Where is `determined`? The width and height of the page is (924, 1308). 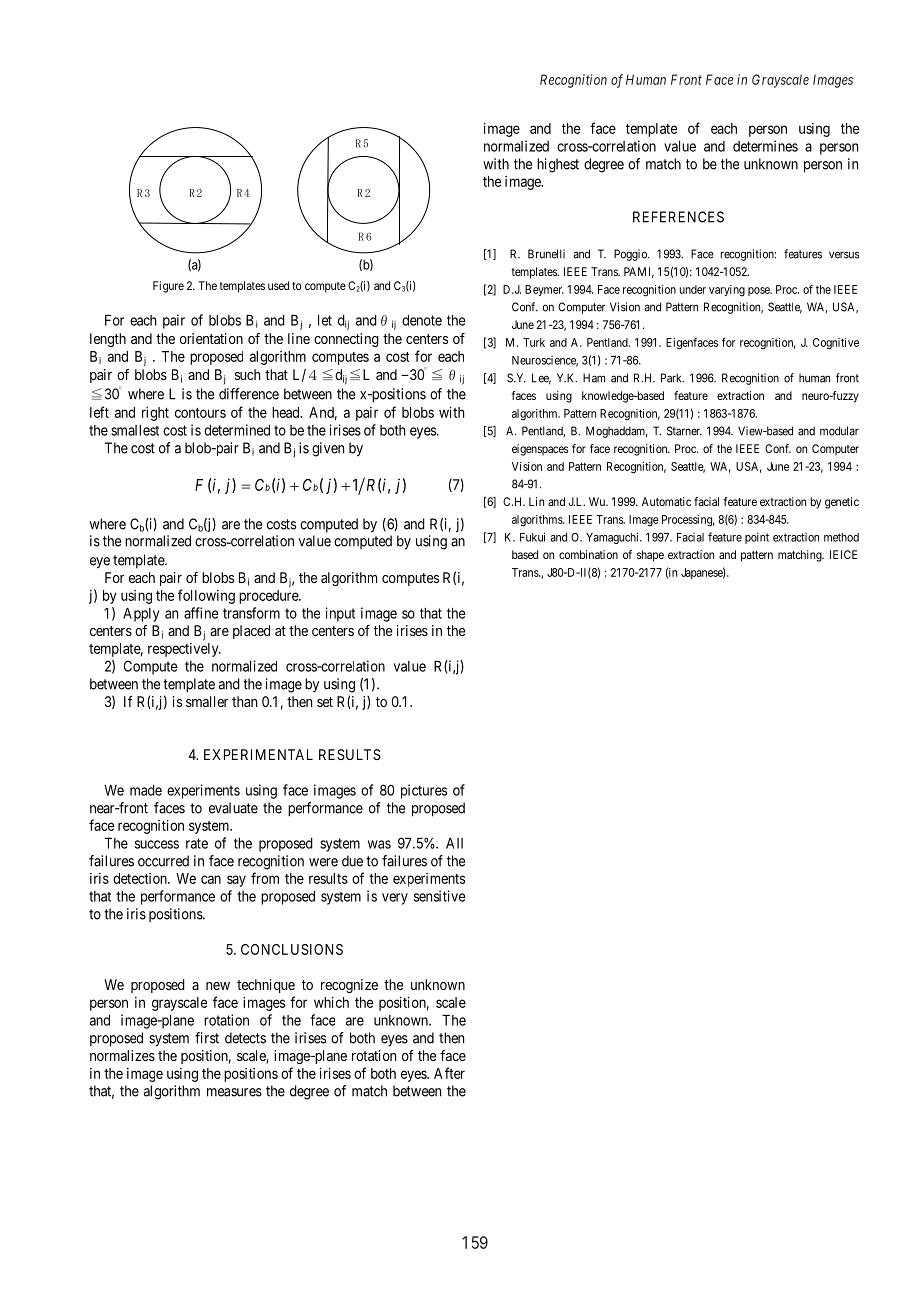
determined is located at coordinates (237, 430).
